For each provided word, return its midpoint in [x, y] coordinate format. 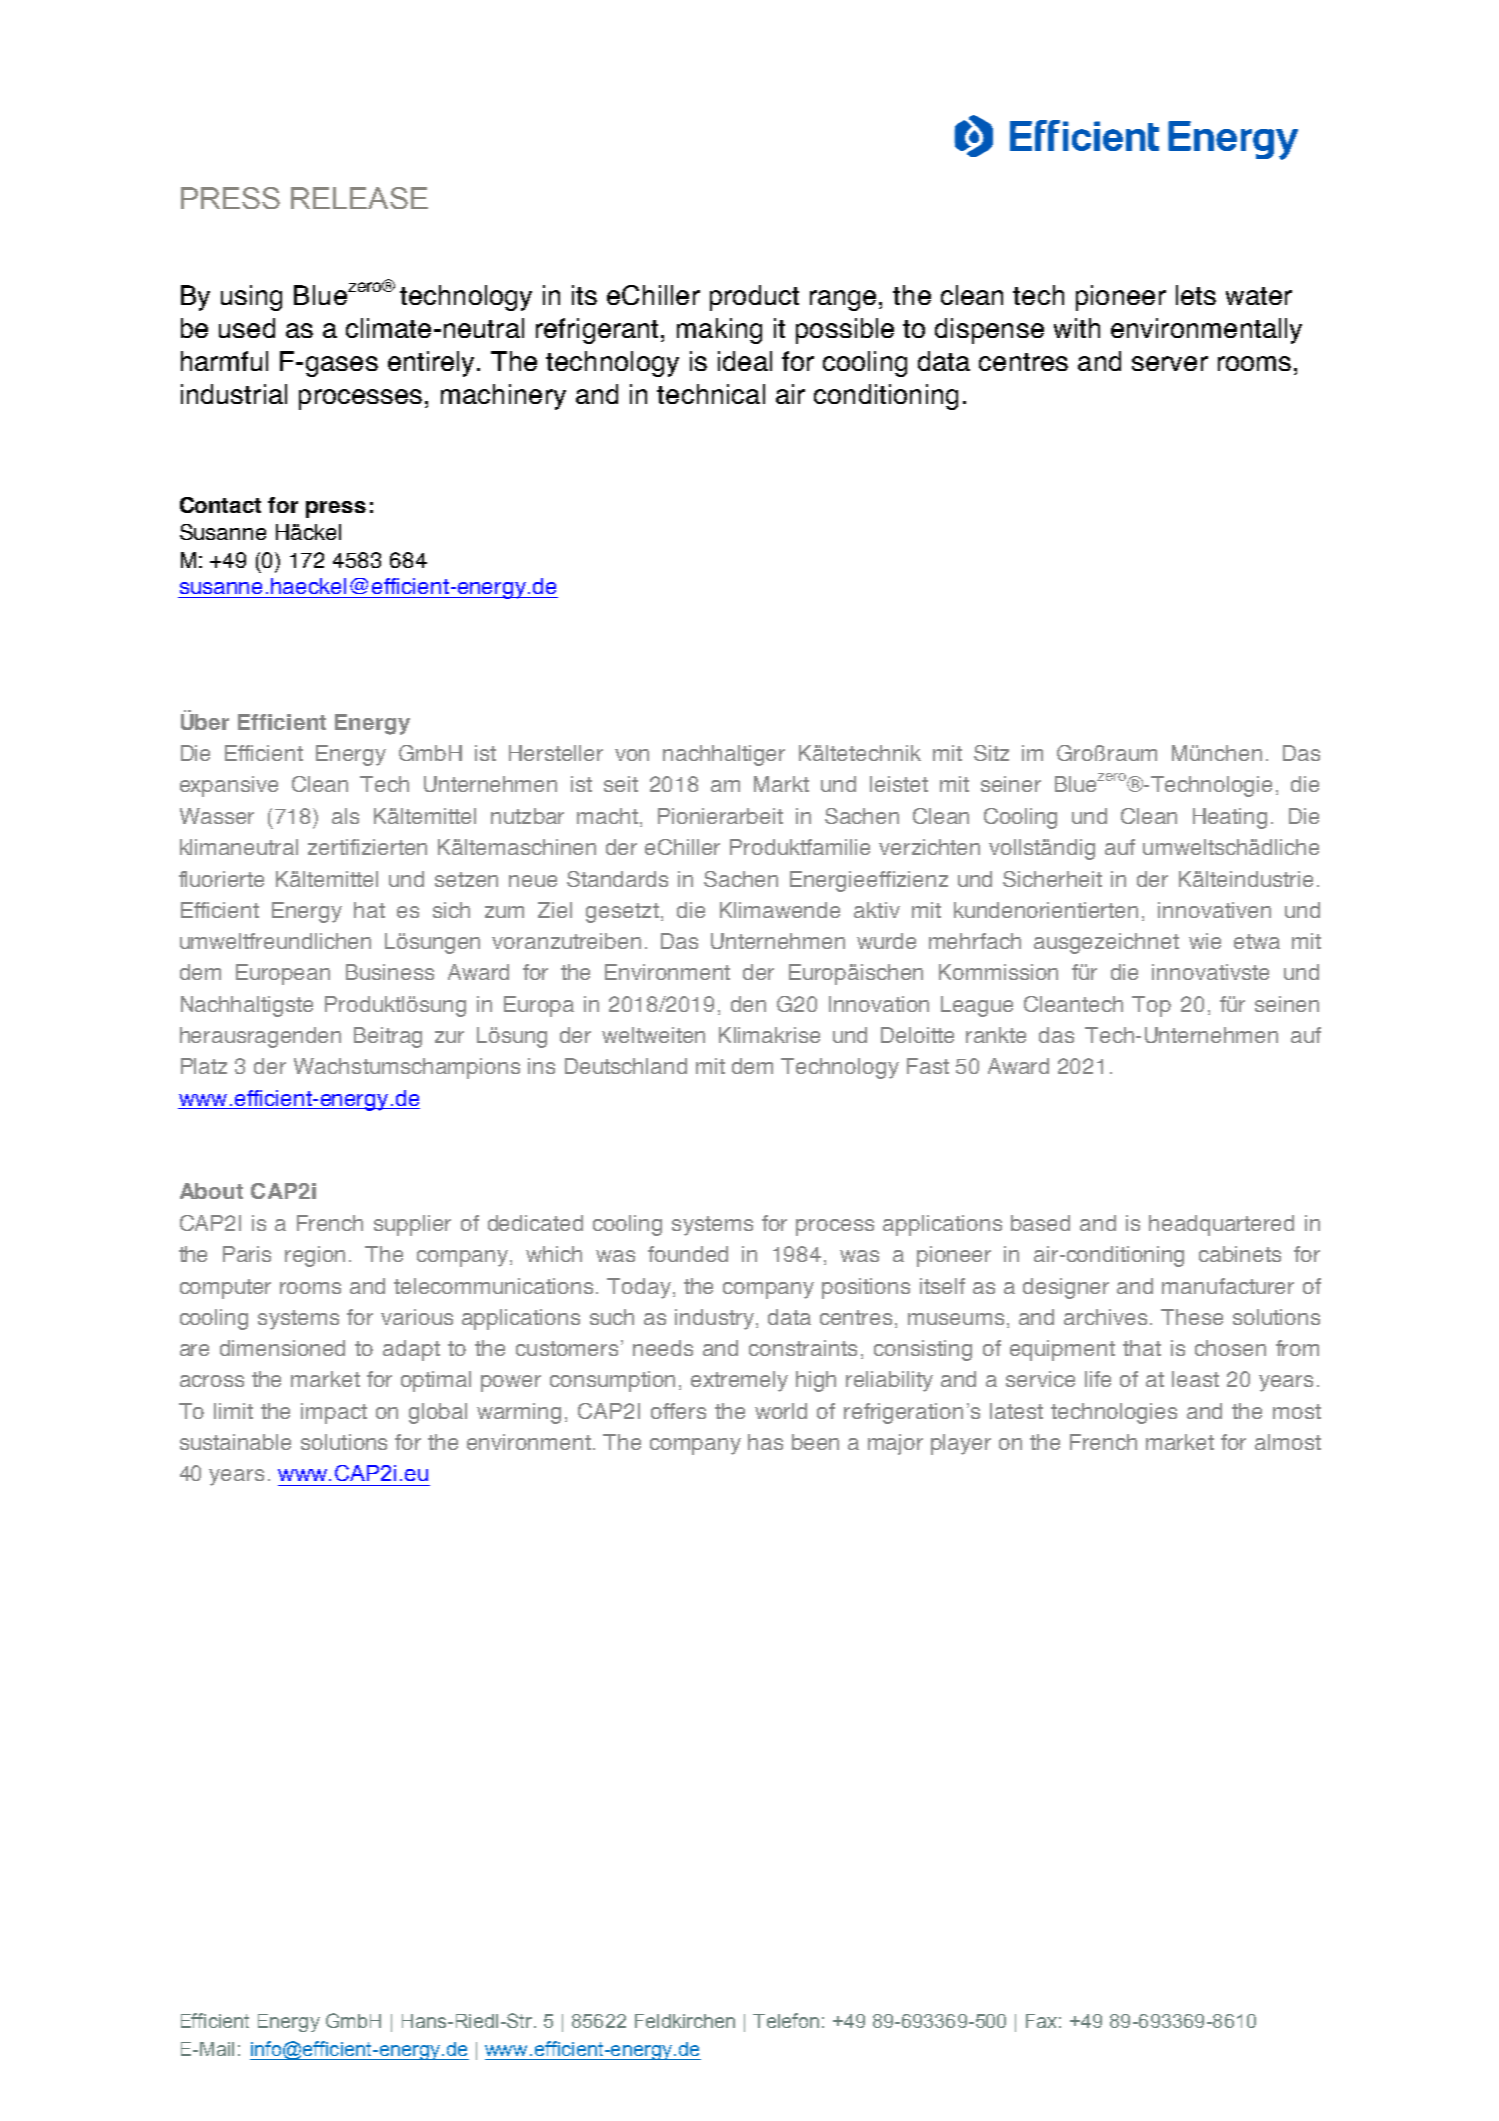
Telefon [786, 2020]
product [754, 298]
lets [1196, 295]
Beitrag [388, 1037]
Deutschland [626, 1066]
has [765, 1442]
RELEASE [359, 198]
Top [1151, 1006]
